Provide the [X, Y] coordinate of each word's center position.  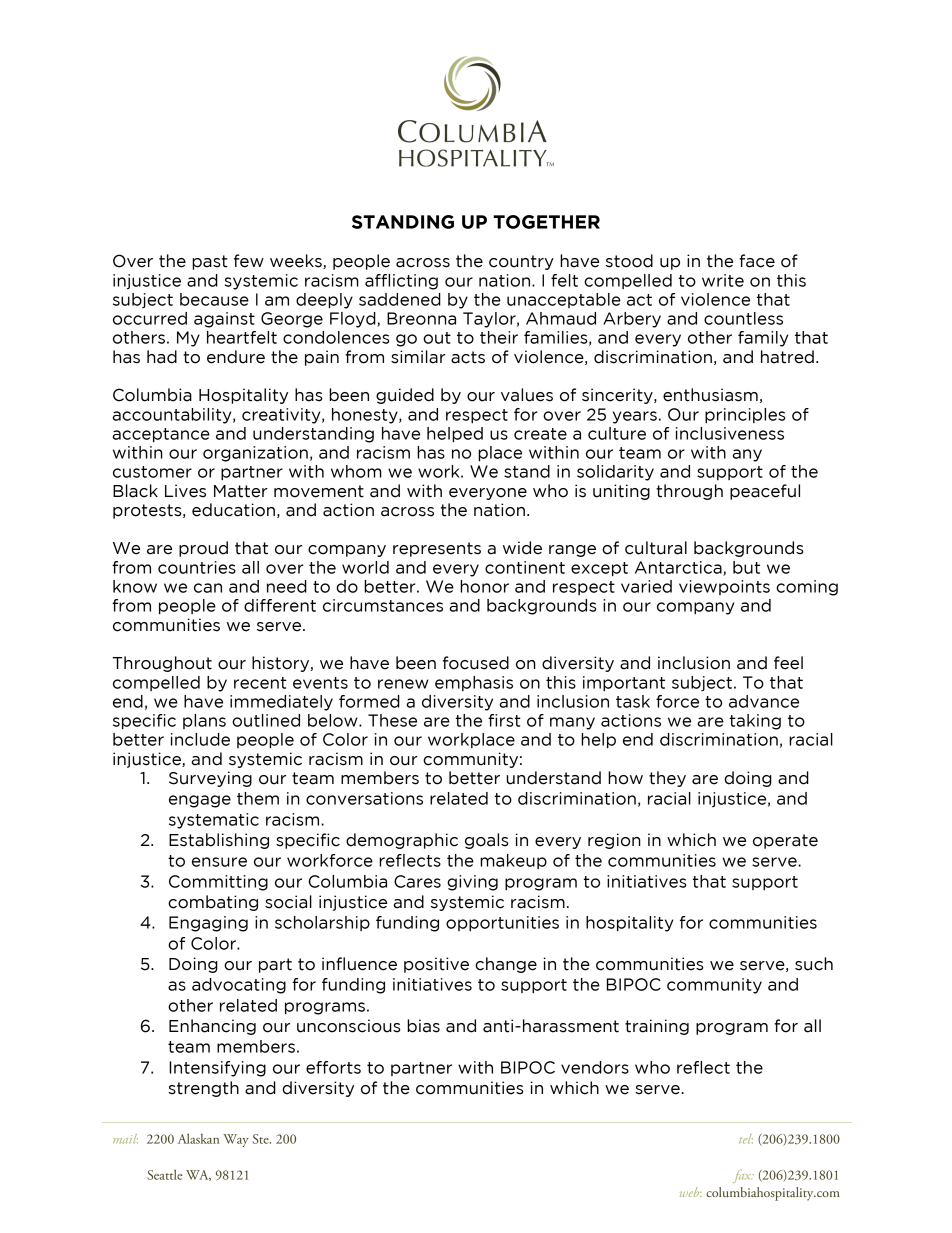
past [210, 262]
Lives [185, 491]
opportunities [502, 923]
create [540, 434]
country [521, 262]
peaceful [765, 492]
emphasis [474, 683]
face [757, 261]
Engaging [208, 924]
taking [755, 722]
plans [204, 721]
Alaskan [198, 1138]
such [814, 964]
